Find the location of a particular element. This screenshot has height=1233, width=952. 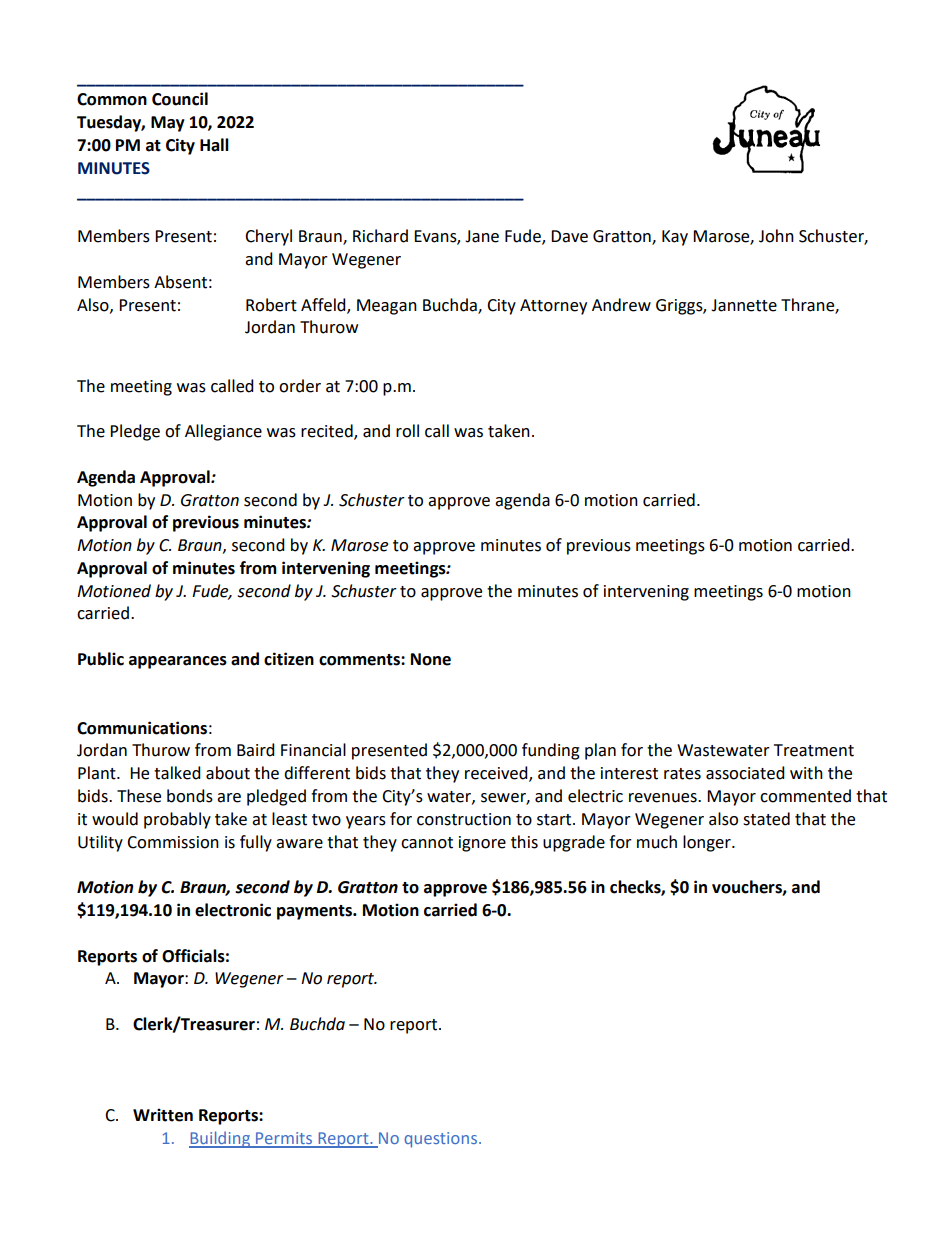

questions is located at coordinates (441, 1140).
